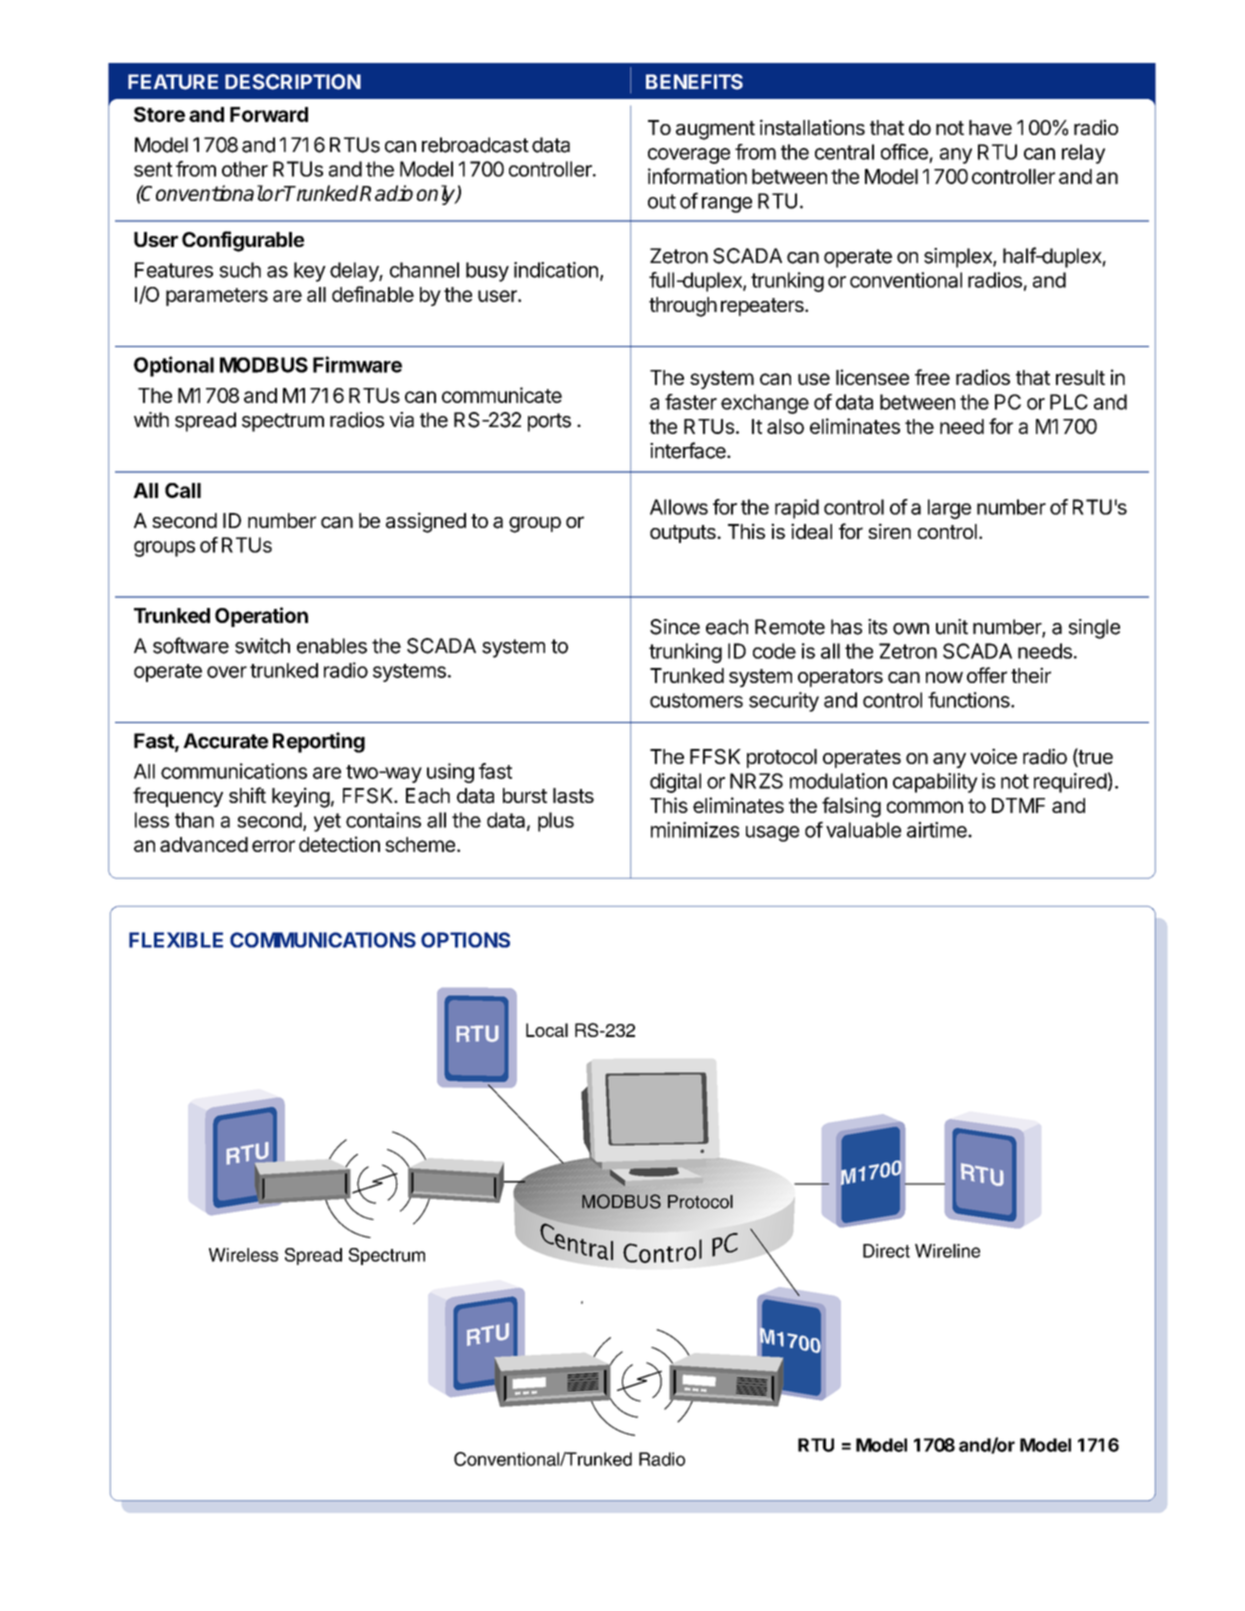 This screenshot has height=1611, width=1245. Describe the element at coordinates (174, 366) in the screenshot. I see `Optional` at that location.
